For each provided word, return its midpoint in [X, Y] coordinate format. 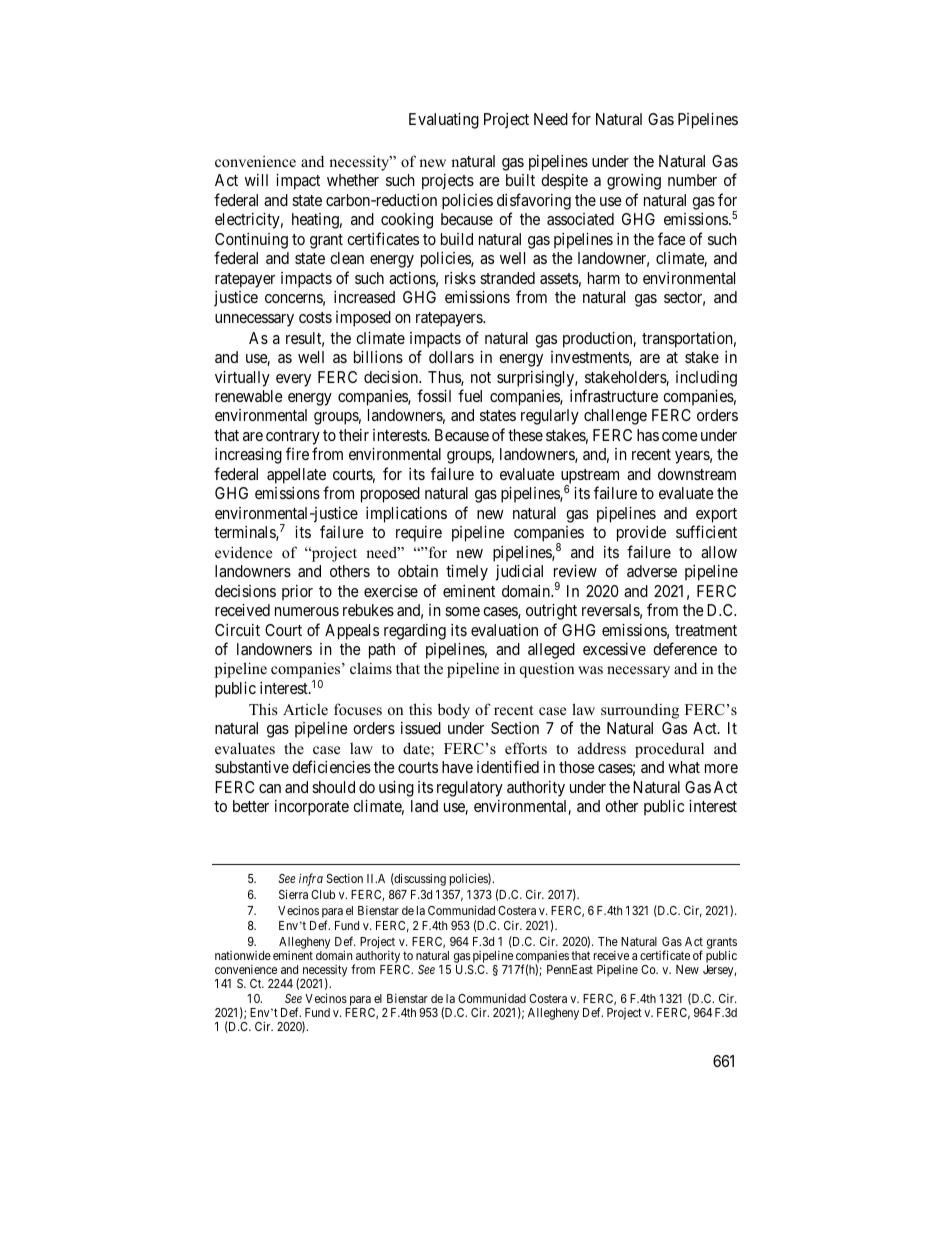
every [293, 380]
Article [305, 709]
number [692, 180]
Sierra [293, 894]
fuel [470, 395]
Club [323, 894]
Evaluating [444, 121]
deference [685, 648]
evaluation [504, 630]
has [648, 435]
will [256, 180]
